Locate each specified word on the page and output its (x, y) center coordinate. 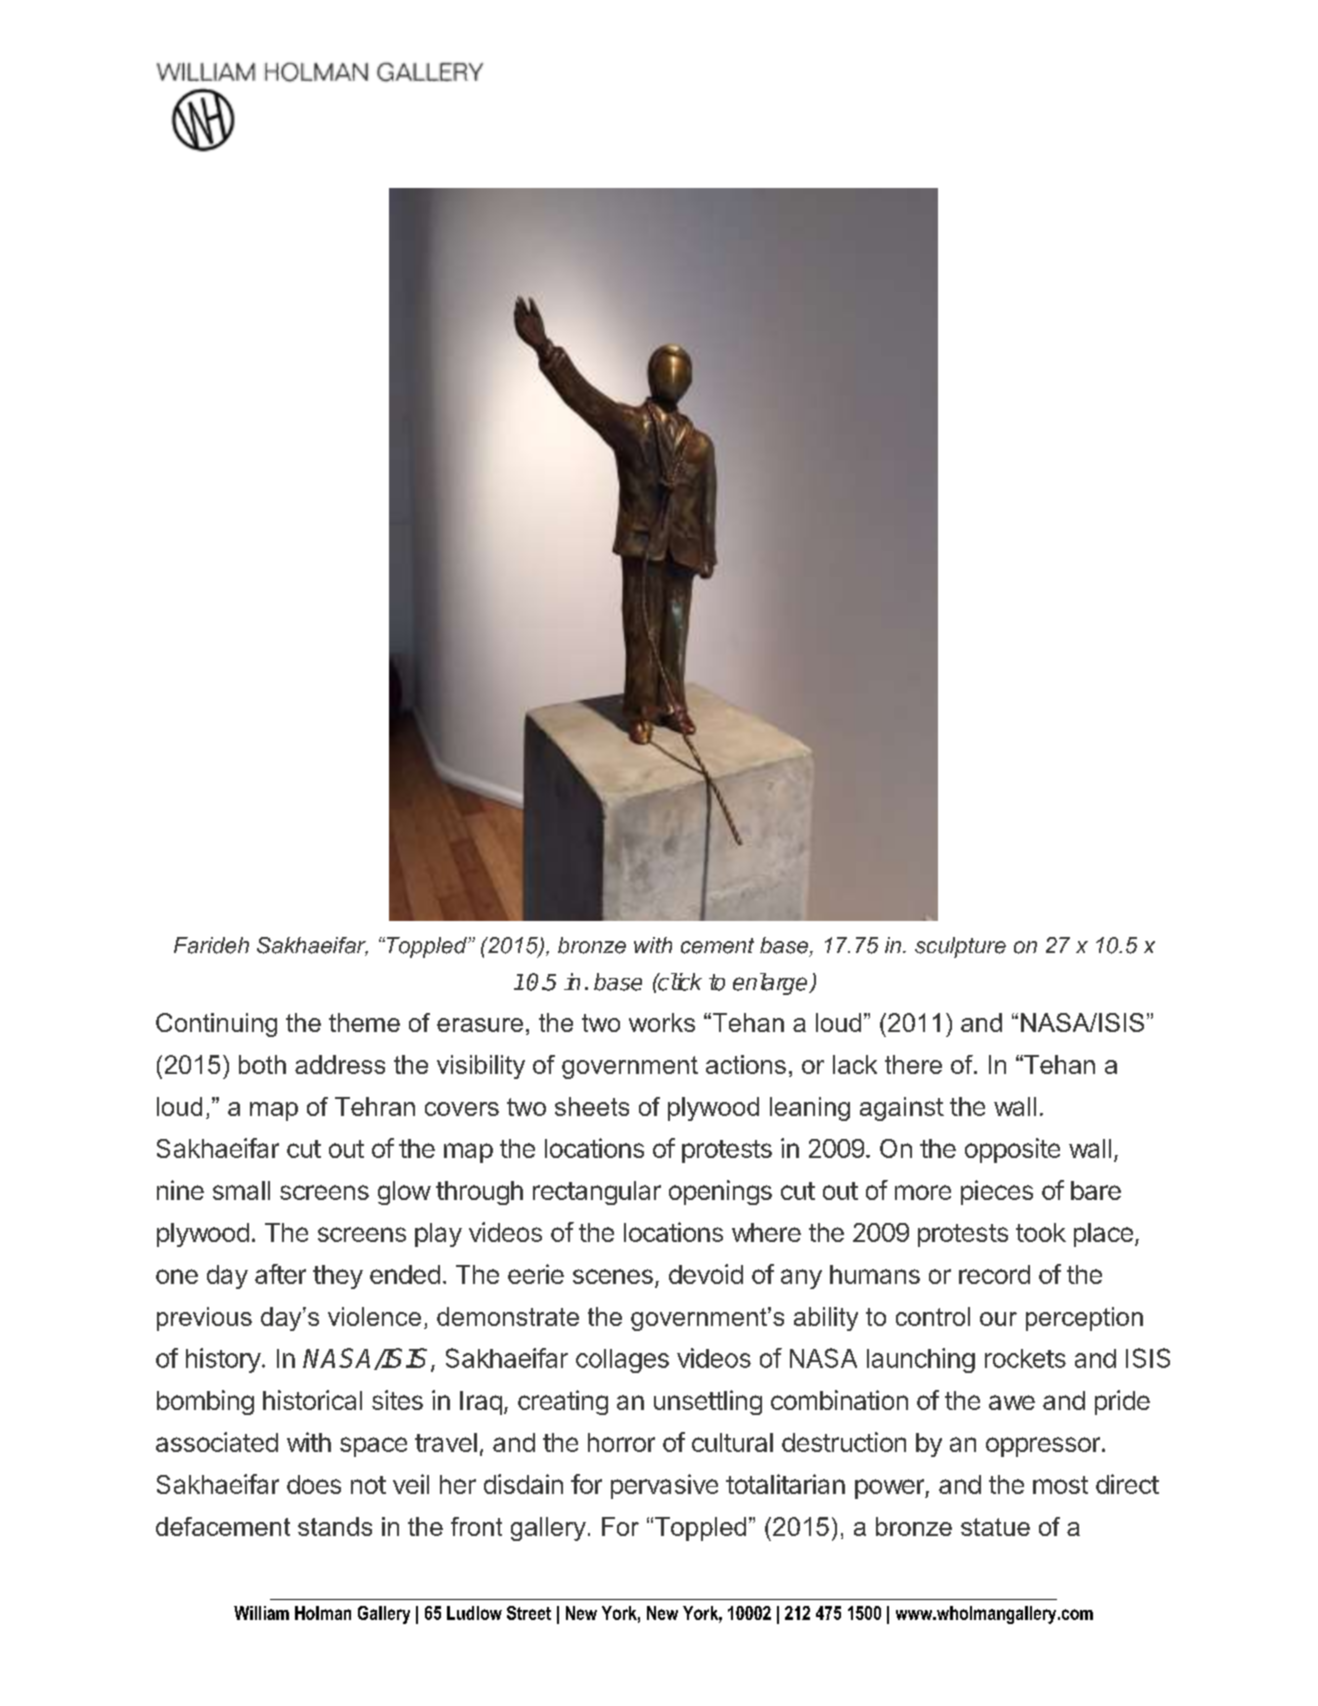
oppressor (1043, 1447)
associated (217, 1442)
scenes (613, 1276)
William (261, 1613)
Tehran (375, 1106)
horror (621, 1442)
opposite (1012, 1150)
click (679, 982)
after (280, 1274)
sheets (592, 1106)
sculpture (960, 947)
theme (364, 1022)
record (994, 1274)
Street (529, 1613)
